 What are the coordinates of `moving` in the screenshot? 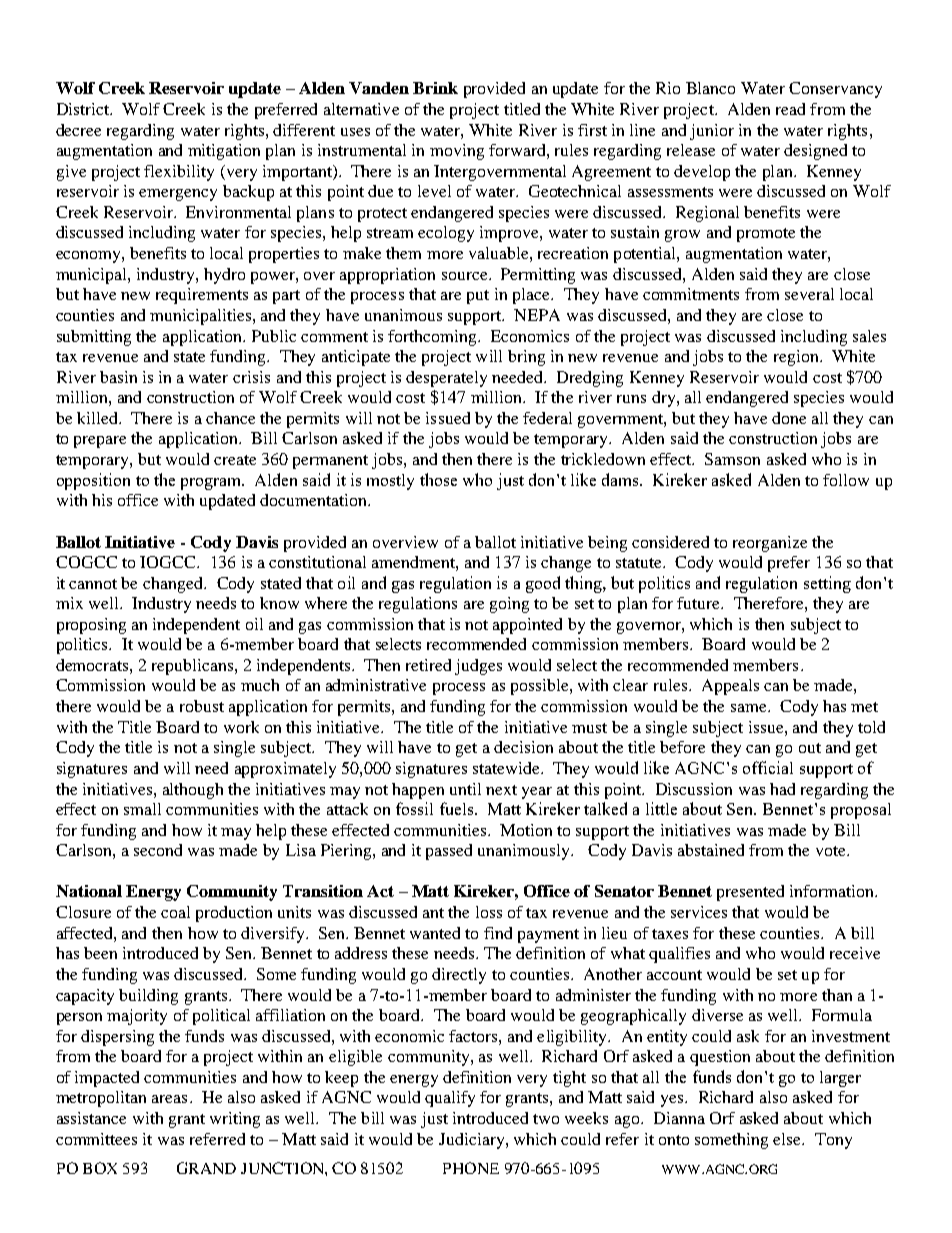 It's located at (457, 152).
